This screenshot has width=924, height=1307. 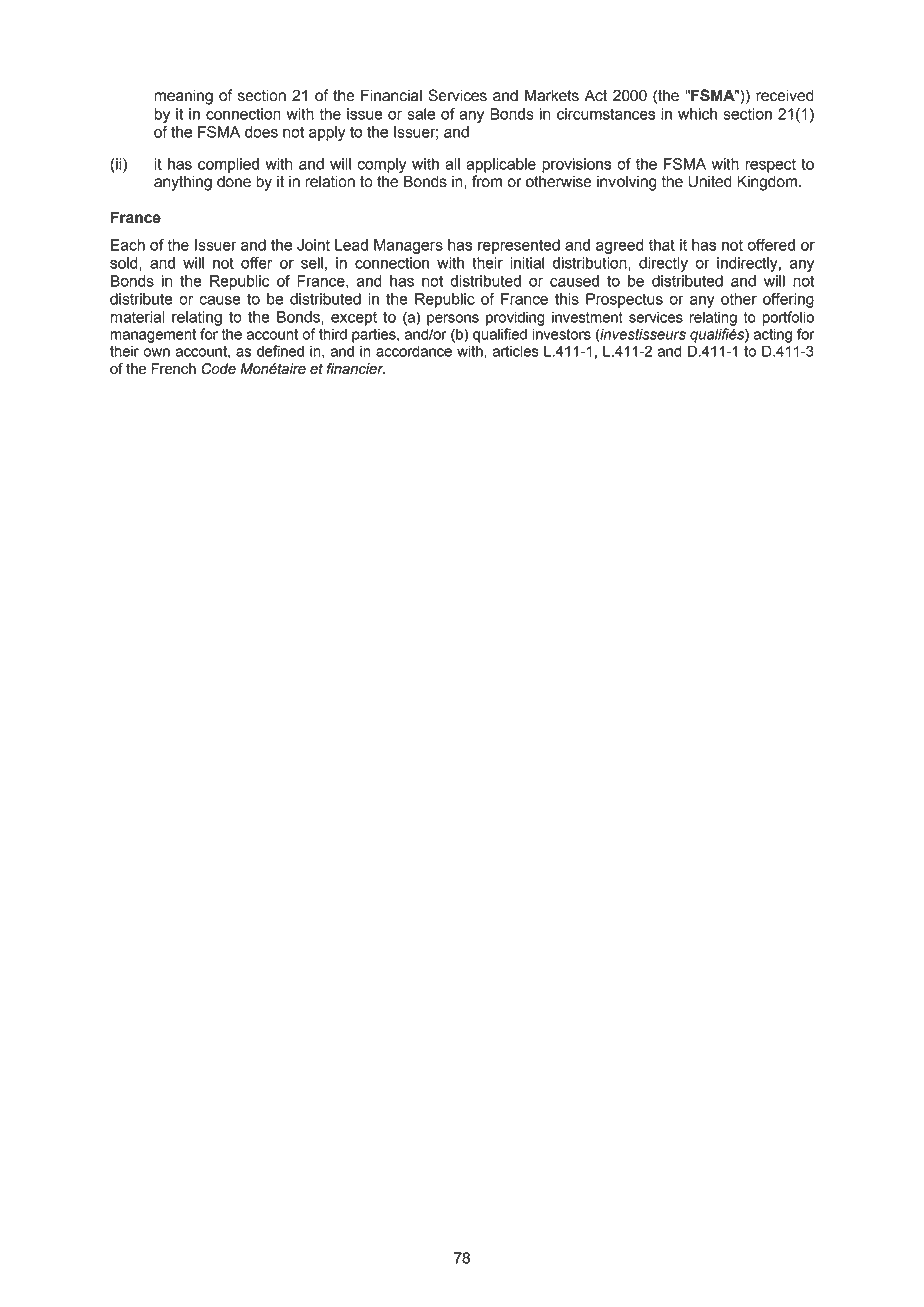 What do you see at coordinates (452, 164) in the screenshot?
I see `all` at bounding box center [452, 164].
